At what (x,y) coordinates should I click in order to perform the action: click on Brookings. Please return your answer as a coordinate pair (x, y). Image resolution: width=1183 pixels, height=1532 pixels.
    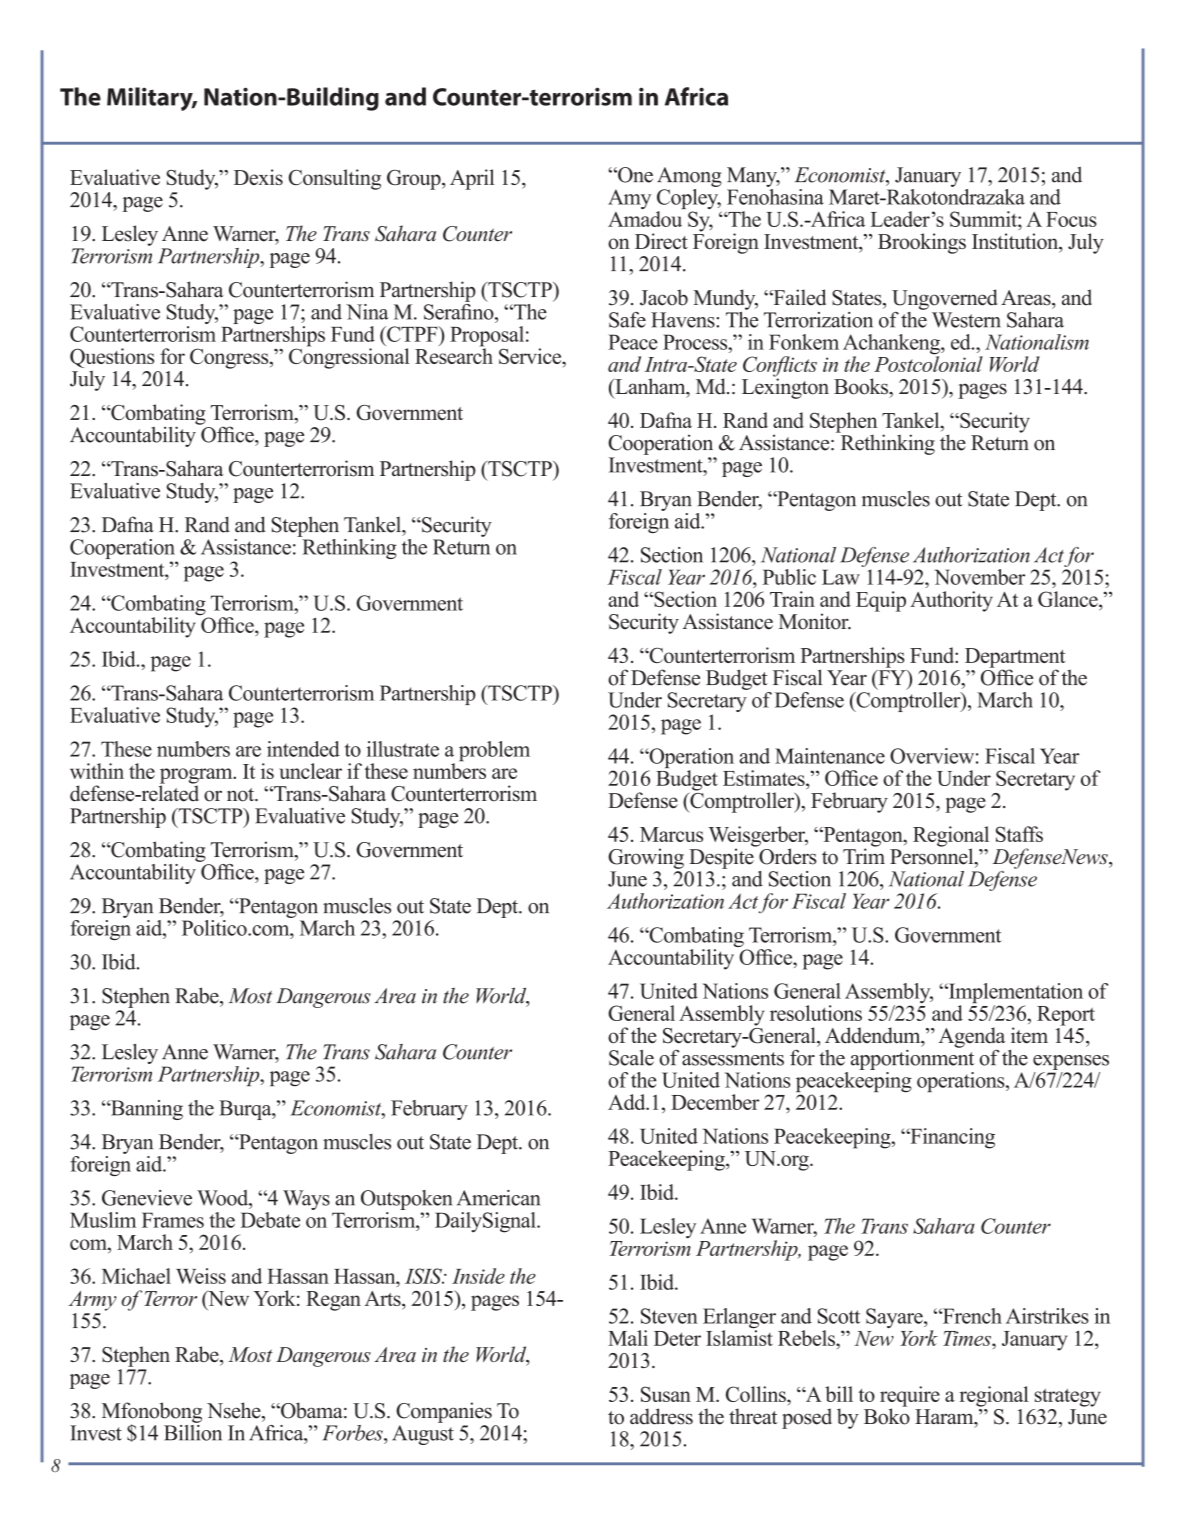
    Looking at the image, I should click on (922, 243).
